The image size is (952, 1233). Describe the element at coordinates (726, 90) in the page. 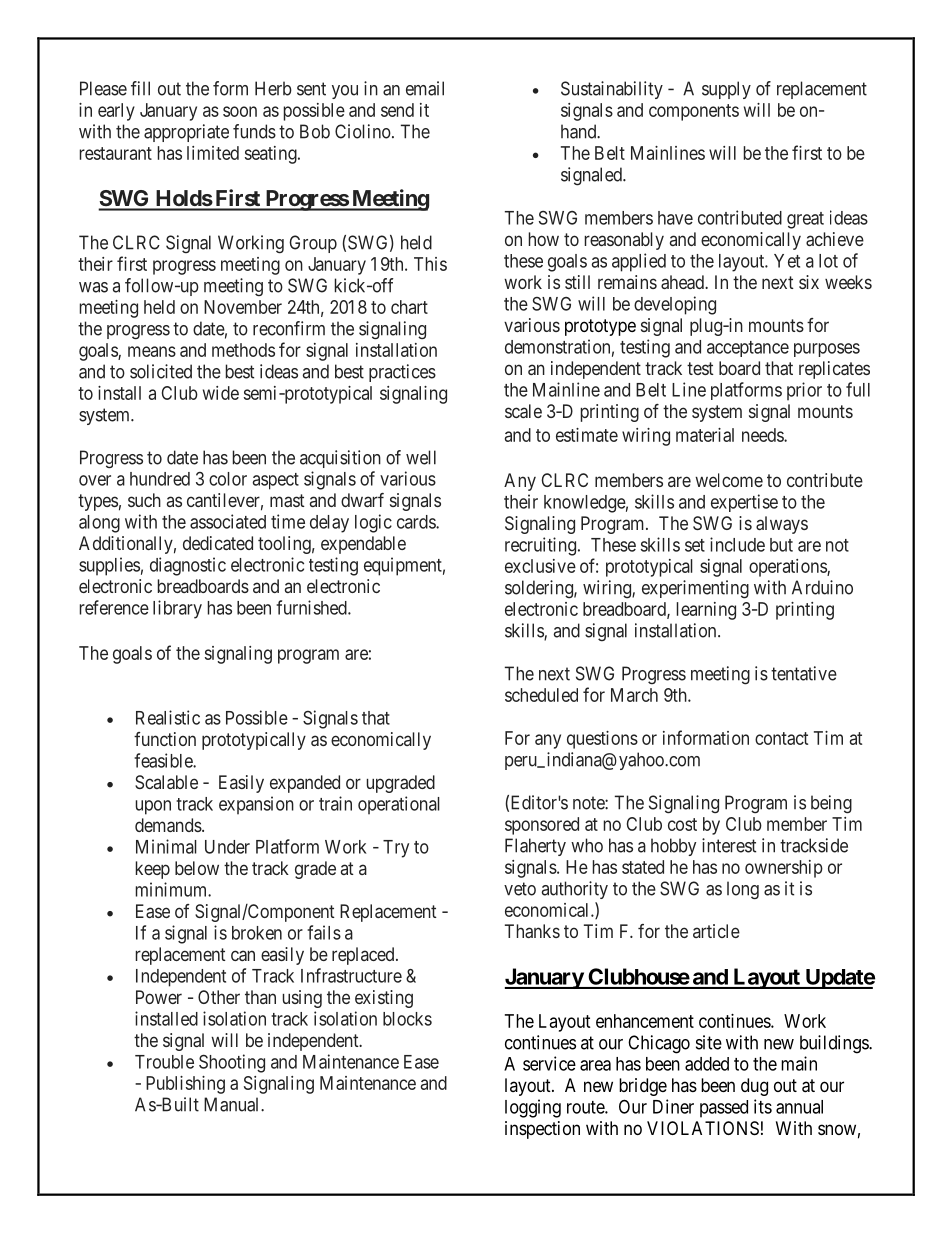

I see `supply` at that location.
